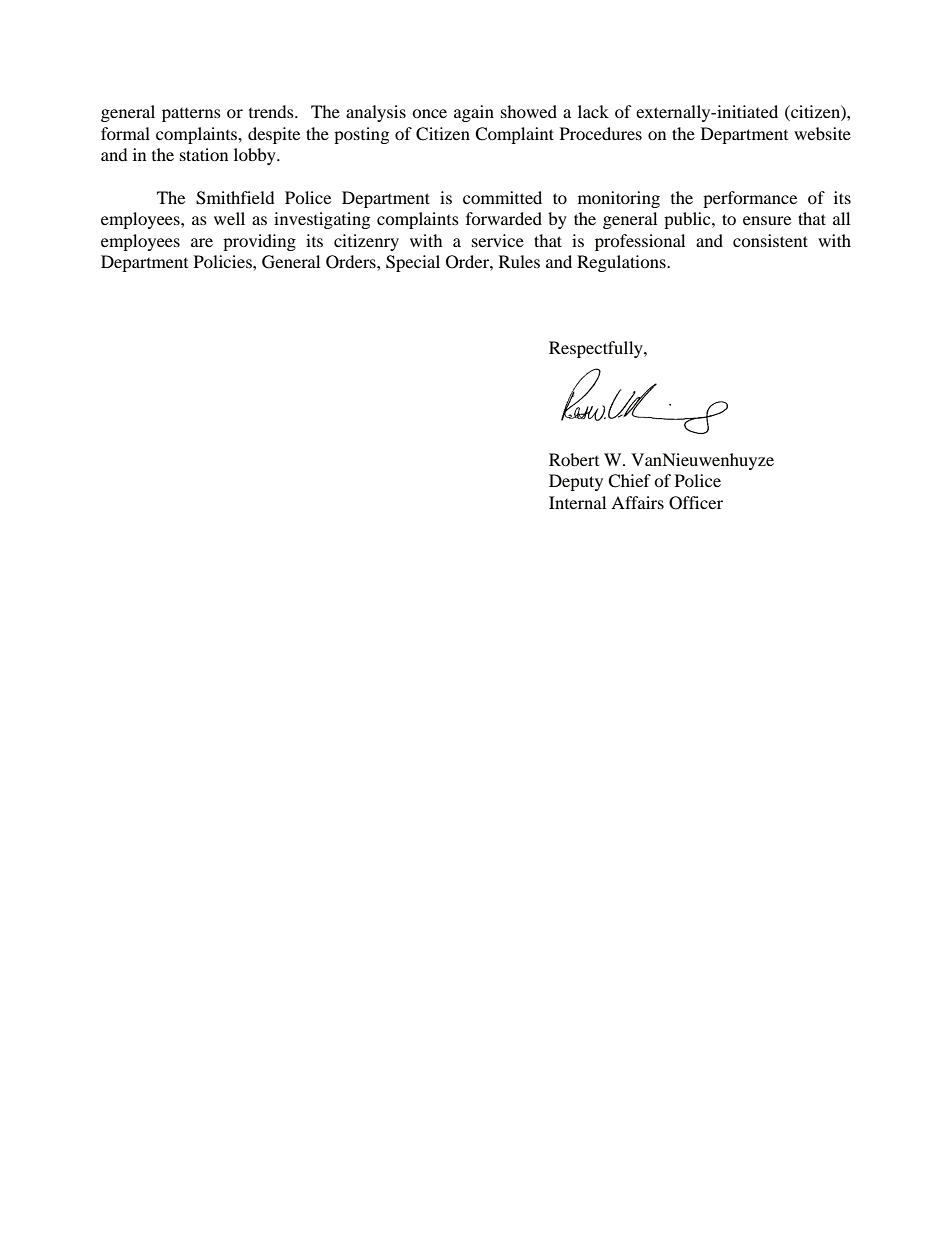  Describe the element at coordinates (224, 261) in the screenshot. I see `Policies` at that location.
